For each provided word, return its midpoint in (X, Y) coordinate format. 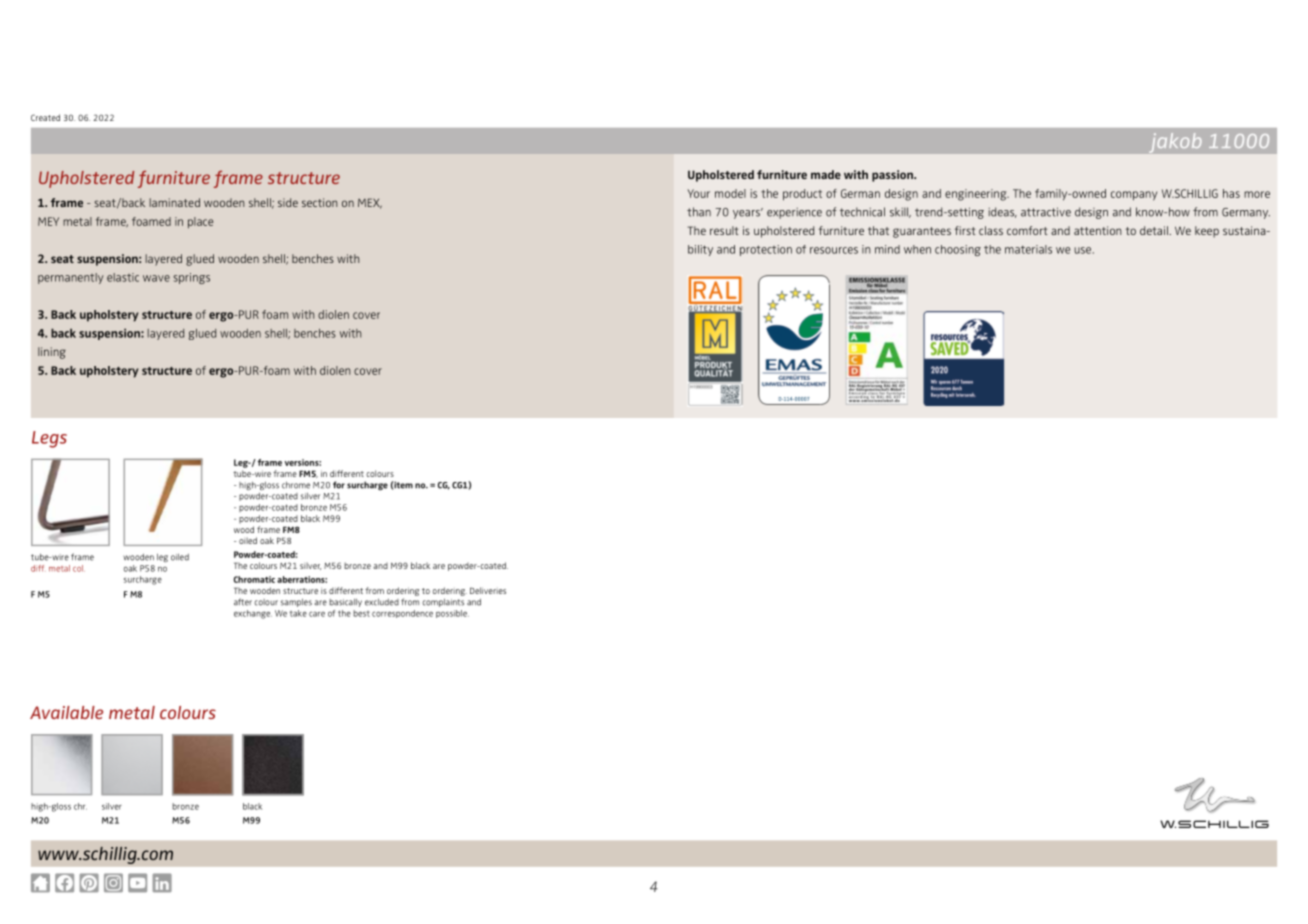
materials (1028, 249)
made (826, 174)
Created (45, 117)
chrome (296, 485)
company (1134, 196)
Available (66, 712)
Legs (49, 439)
